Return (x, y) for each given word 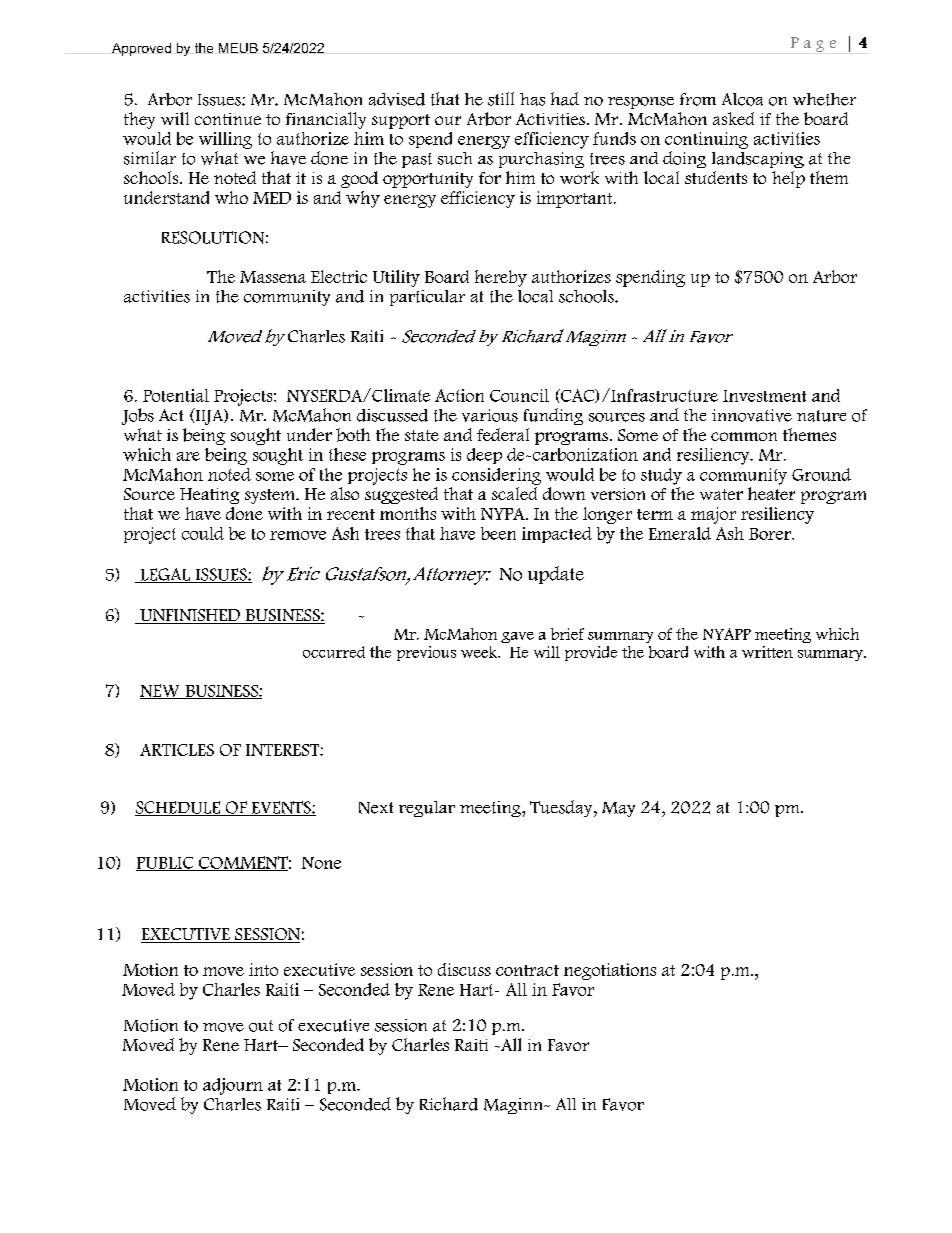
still (501, 99)
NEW (161, 691)
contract (527, 970)
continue (228, 119)
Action (459, 395)
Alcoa (742, 99)
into (263, 969)
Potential (176, 395)
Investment (764, 396)
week (480, 652)
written (767, 652)
